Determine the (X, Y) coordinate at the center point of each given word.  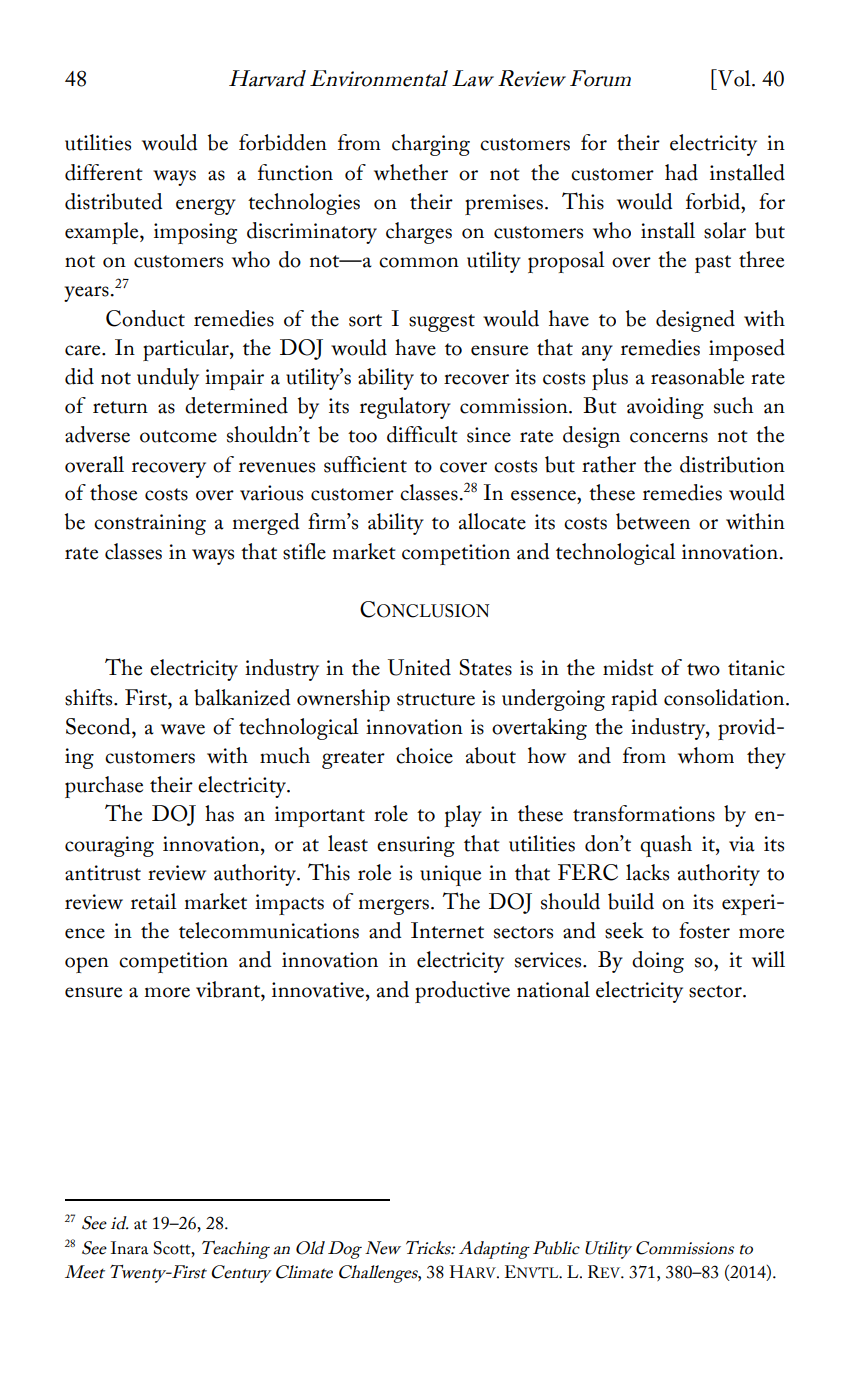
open (87, 965)
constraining (150, 524)
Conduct (145, 318)
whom (706, 755)
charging (431, 145)
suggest (442, 323)
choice (424, 755)
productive (462, 992)
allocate (492, 521)
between (653, 521)
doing (658, 962)
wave (183, 729)
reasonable (697, 376)
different (104, 172)
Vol (734, 78)
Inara (129, 1248)
